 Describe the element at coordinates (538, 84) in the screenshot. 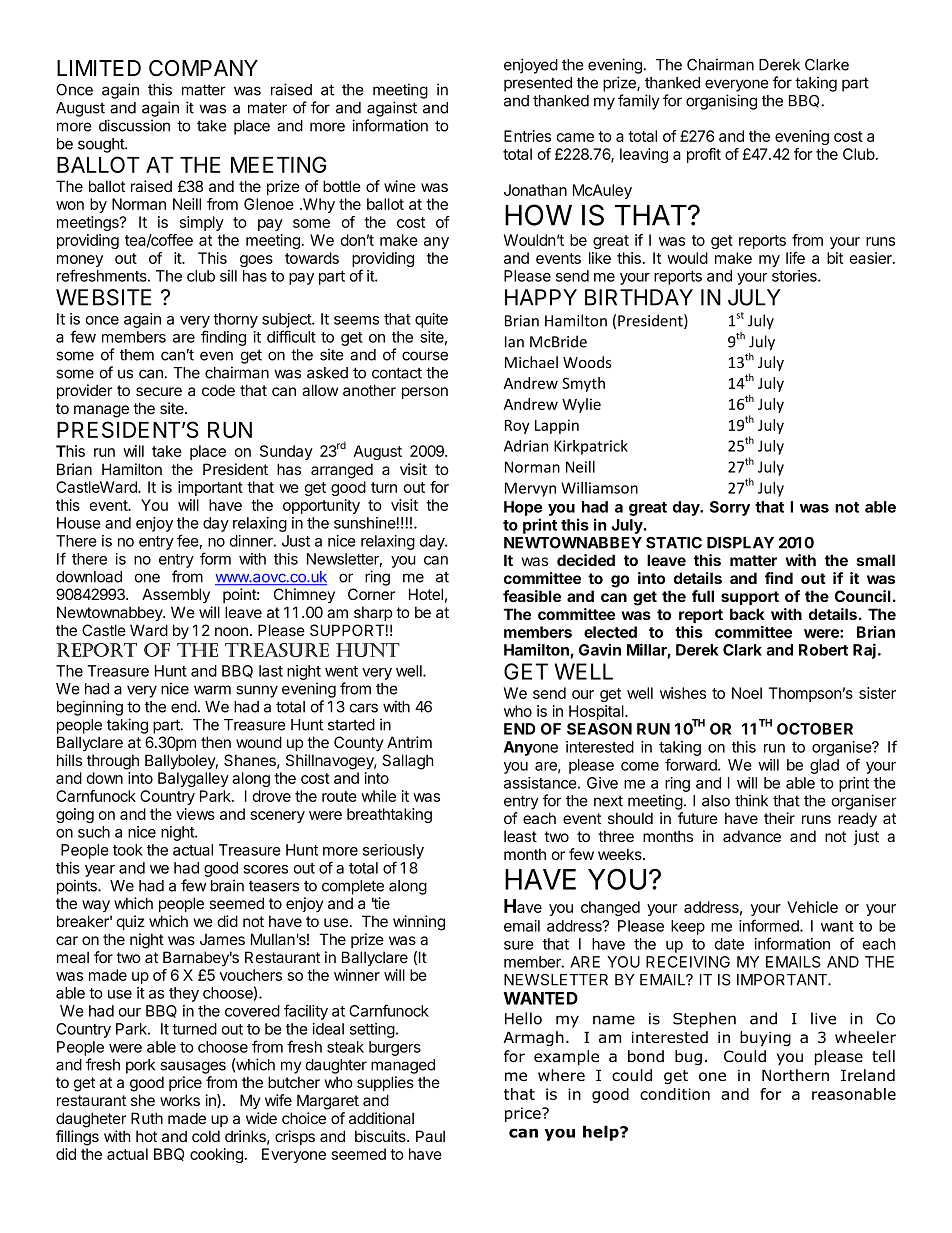

I see `presented` at that location.
